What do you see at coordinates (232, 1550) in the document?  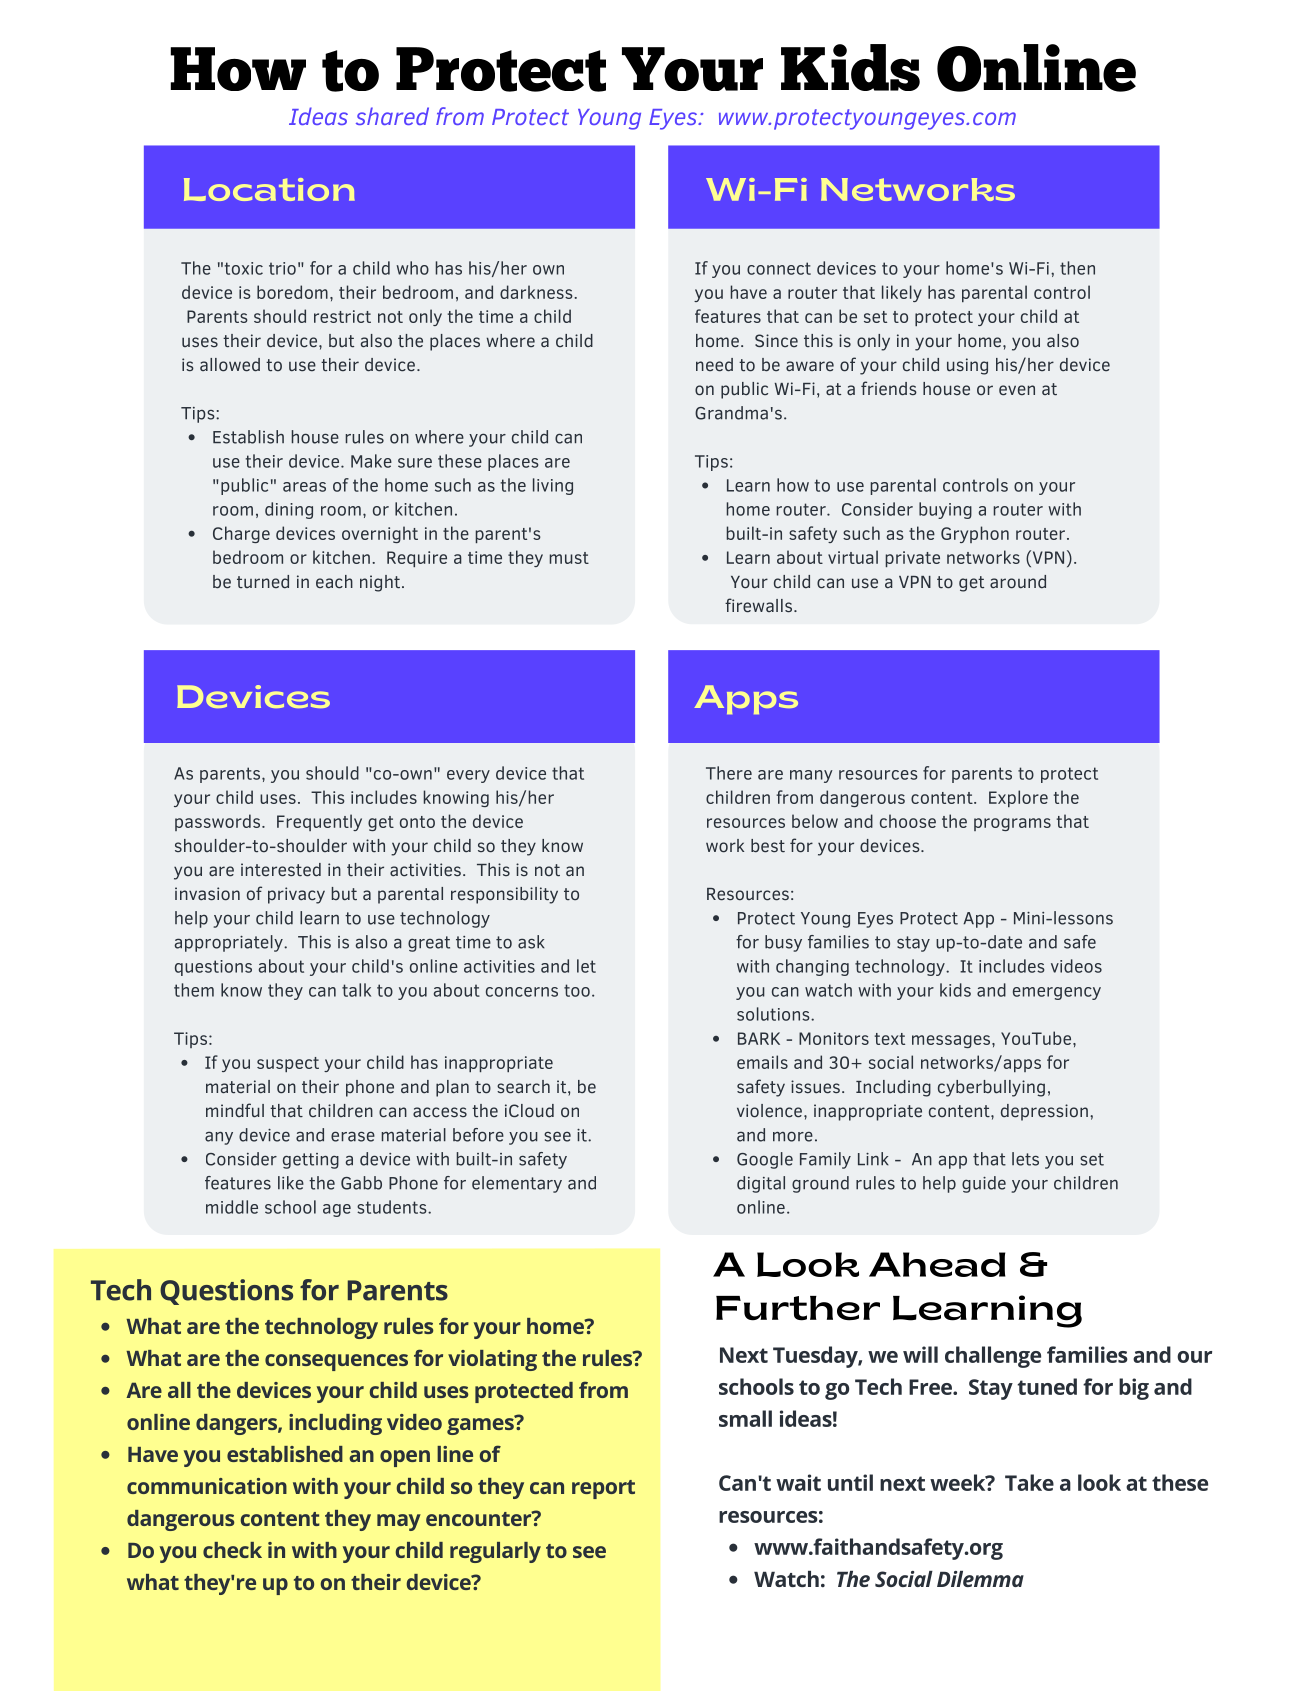 I see `check` at bounding box center [232, 1550].
